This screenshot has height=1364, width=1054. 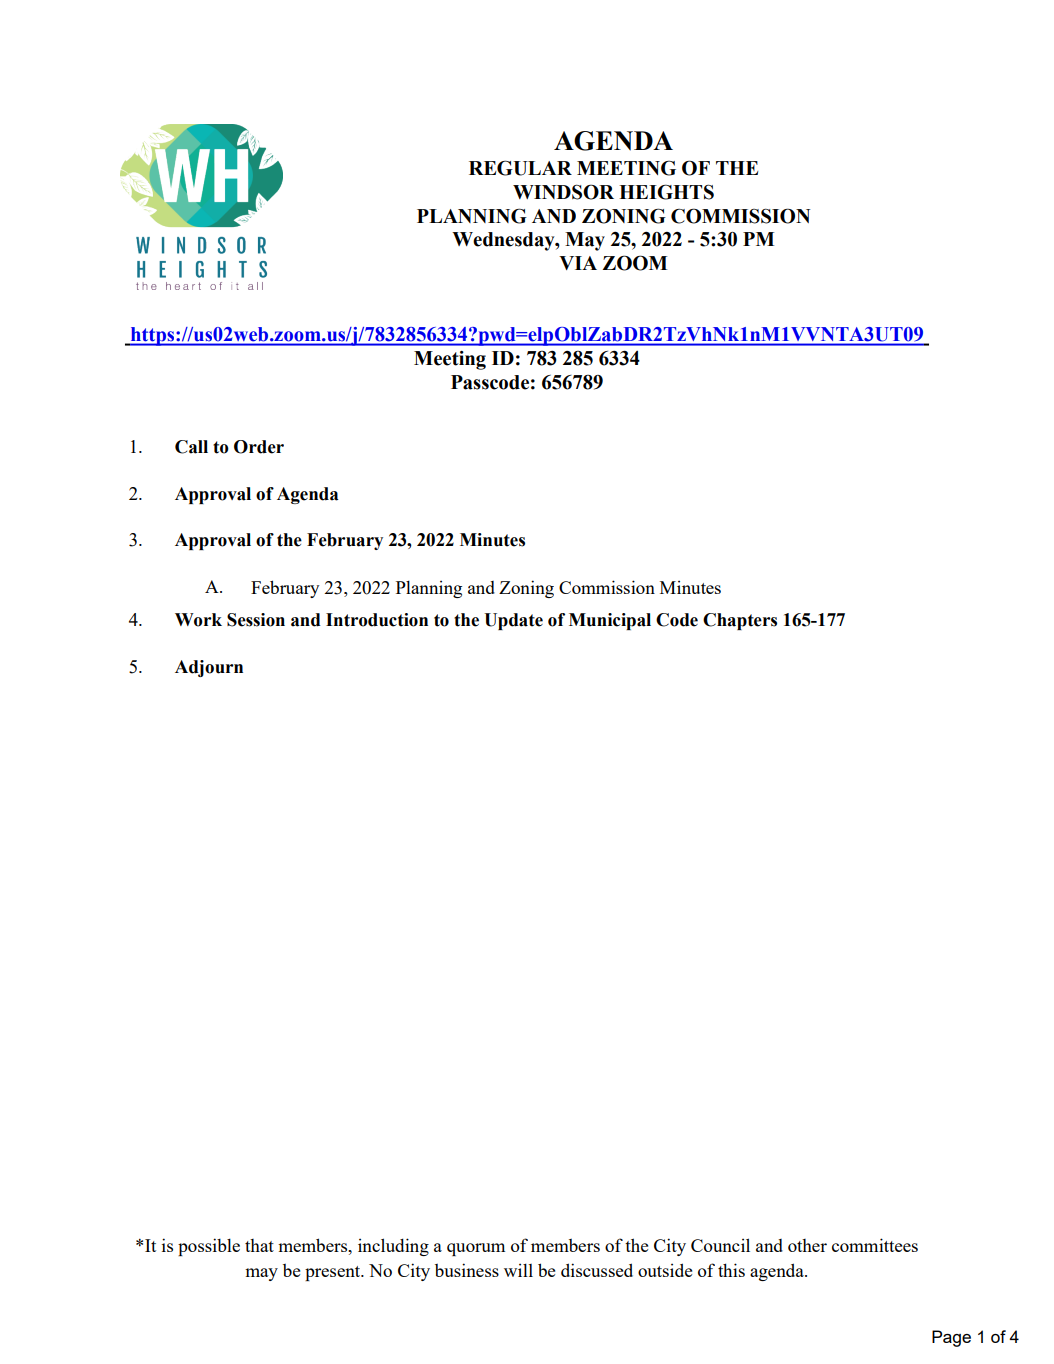 What do you see at coordinates (563, 192) in the screenshot?
I see `WINDSOR` at bounding box center [563, 192].
